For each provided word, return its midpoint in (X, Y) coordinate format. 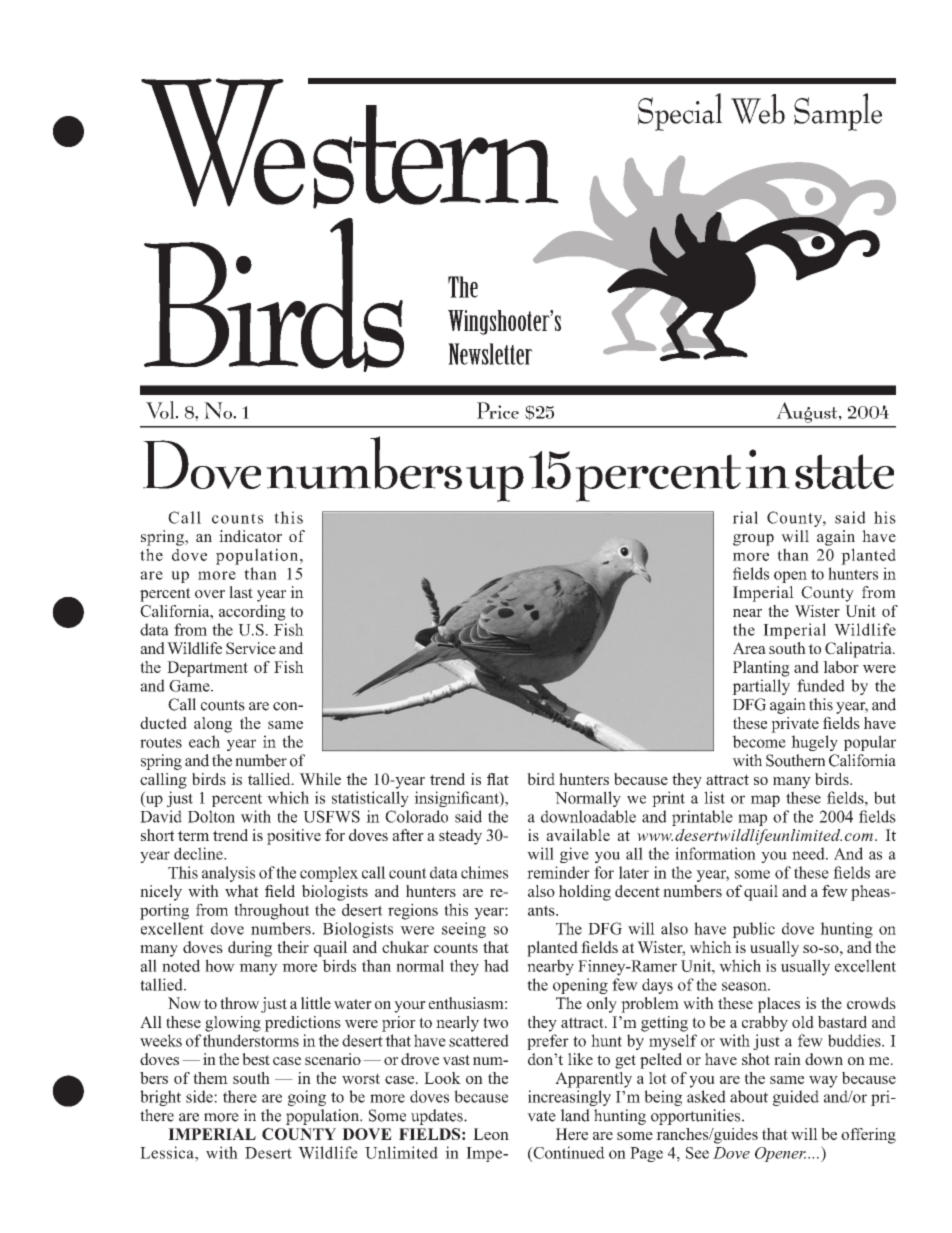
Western (351, 143)
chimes (484, 872)
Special (680, 112)
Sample (838, 112)
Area (749, 648)
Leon (491, 1134)
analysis (228, 874)
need (809, 853)
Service (251, 648)
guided (796, 1098)
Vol (161, 410)
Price (498, 410)
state (844, 471)
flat (498, 779)
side (200, 1096)
